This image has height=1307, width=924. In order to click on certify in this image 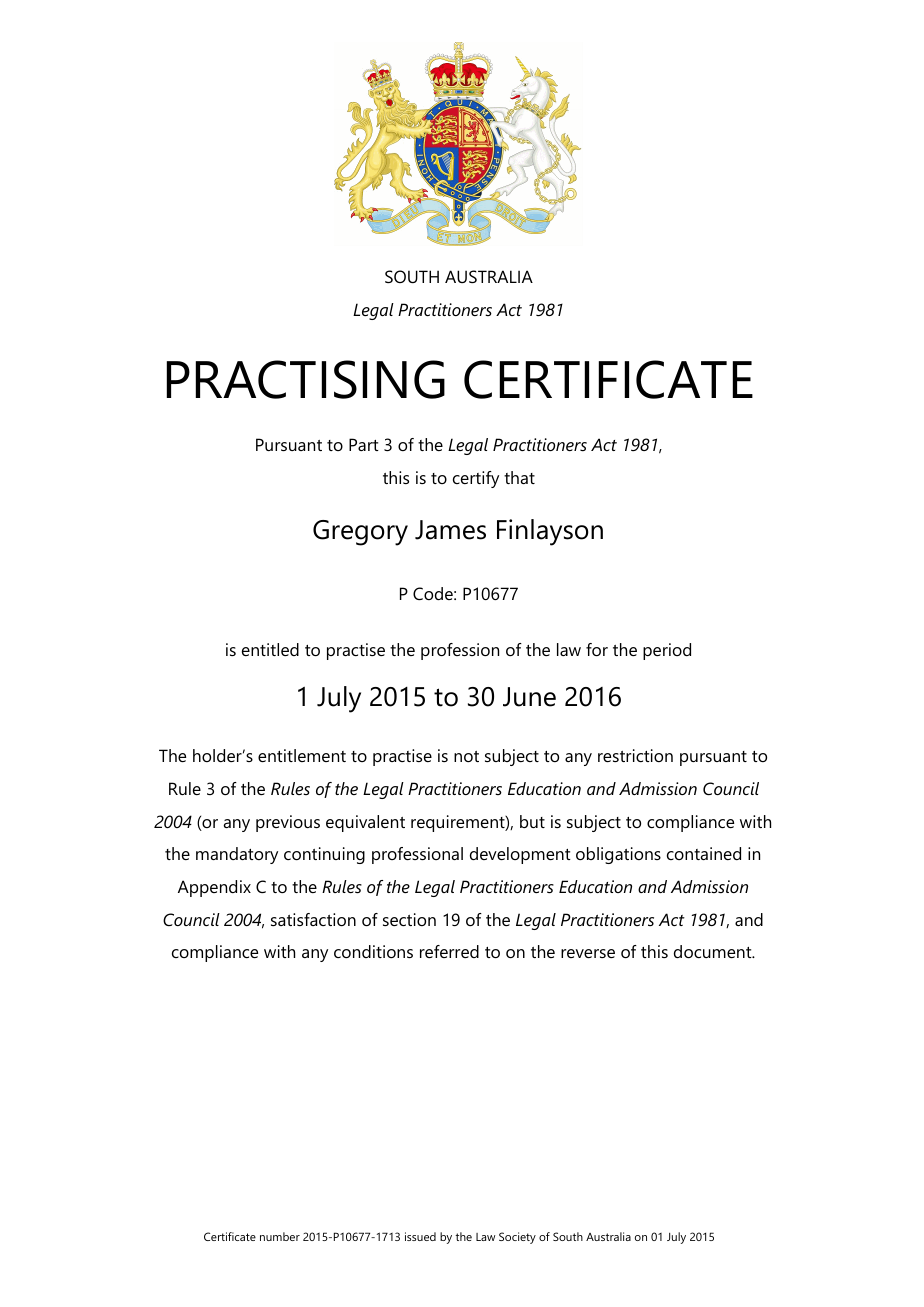, I will do `click(476, 479)`.
